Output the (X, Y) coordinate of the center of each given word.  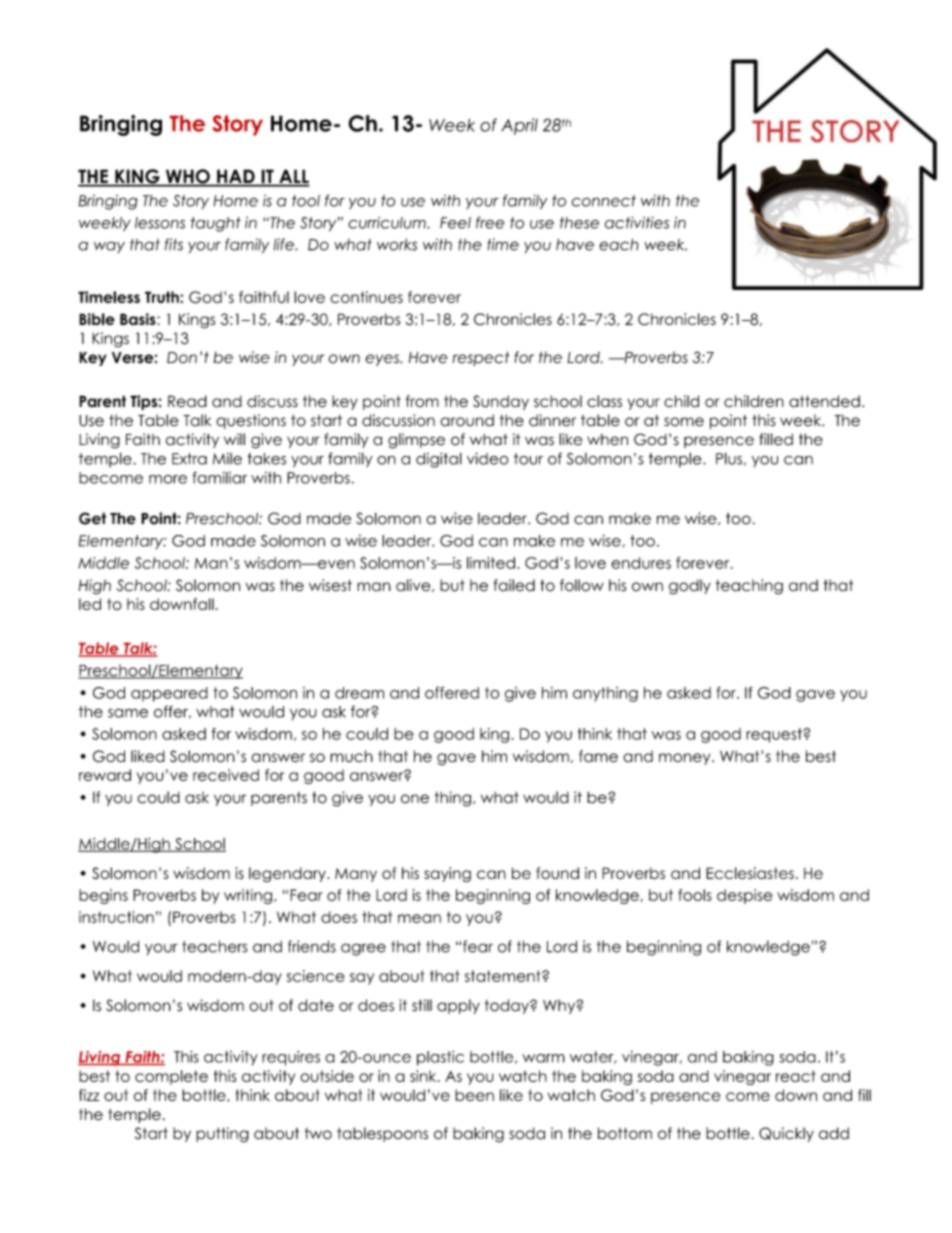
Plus (729, 458)
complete (171, 1077)
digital (439, 460)
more (168, 479)
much (351, 756)
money (686, 759)
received (226, 775)
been (474, 1095)
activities (637, 222)
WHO (187, 177)
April (519, 126)
